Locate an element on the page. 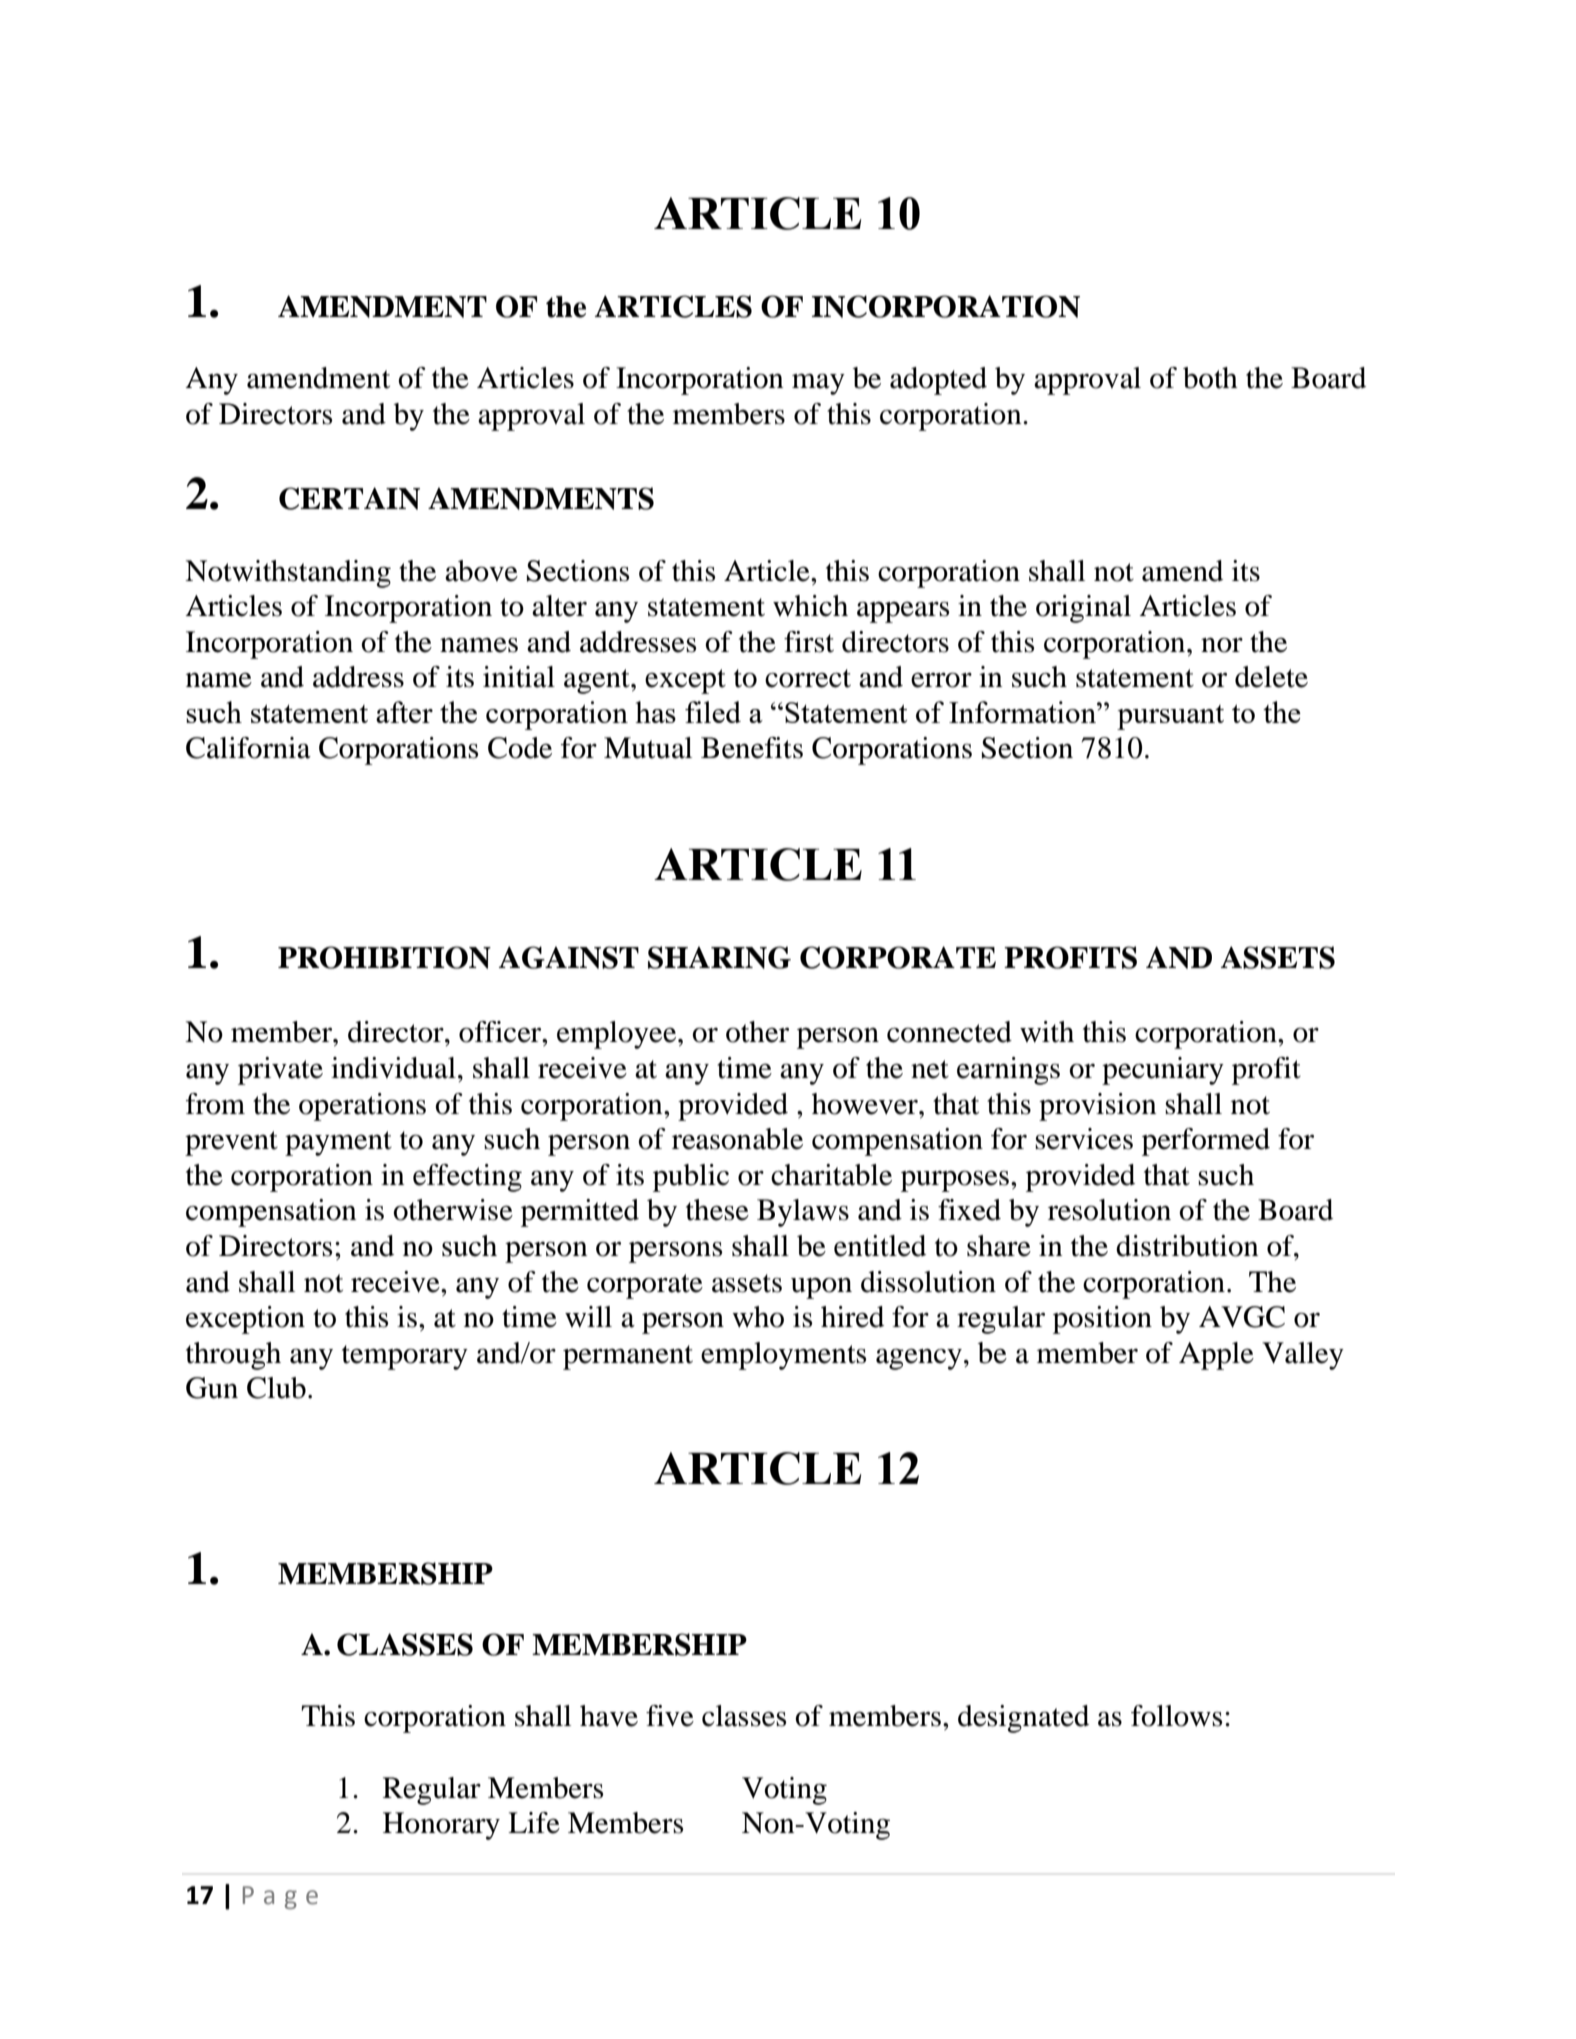 Image resolution: width=1576 pixels, height=2039 pixels. may is located at coordinates (818, 384).
